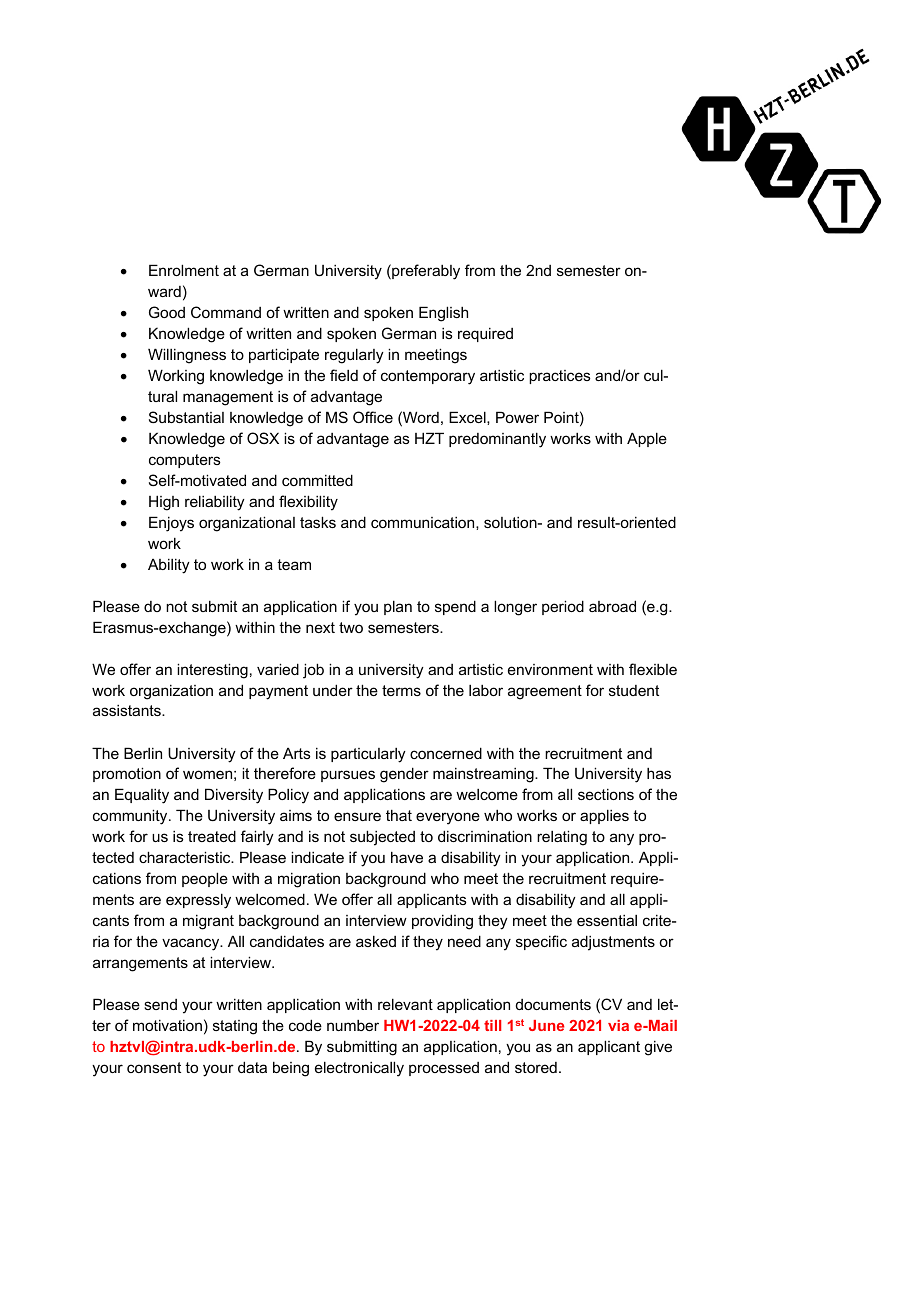 The height and width of the screenshot is (1308, 924). Describe the element at coordinates (443, 314) in the screenshot. I see `English` at that location.
